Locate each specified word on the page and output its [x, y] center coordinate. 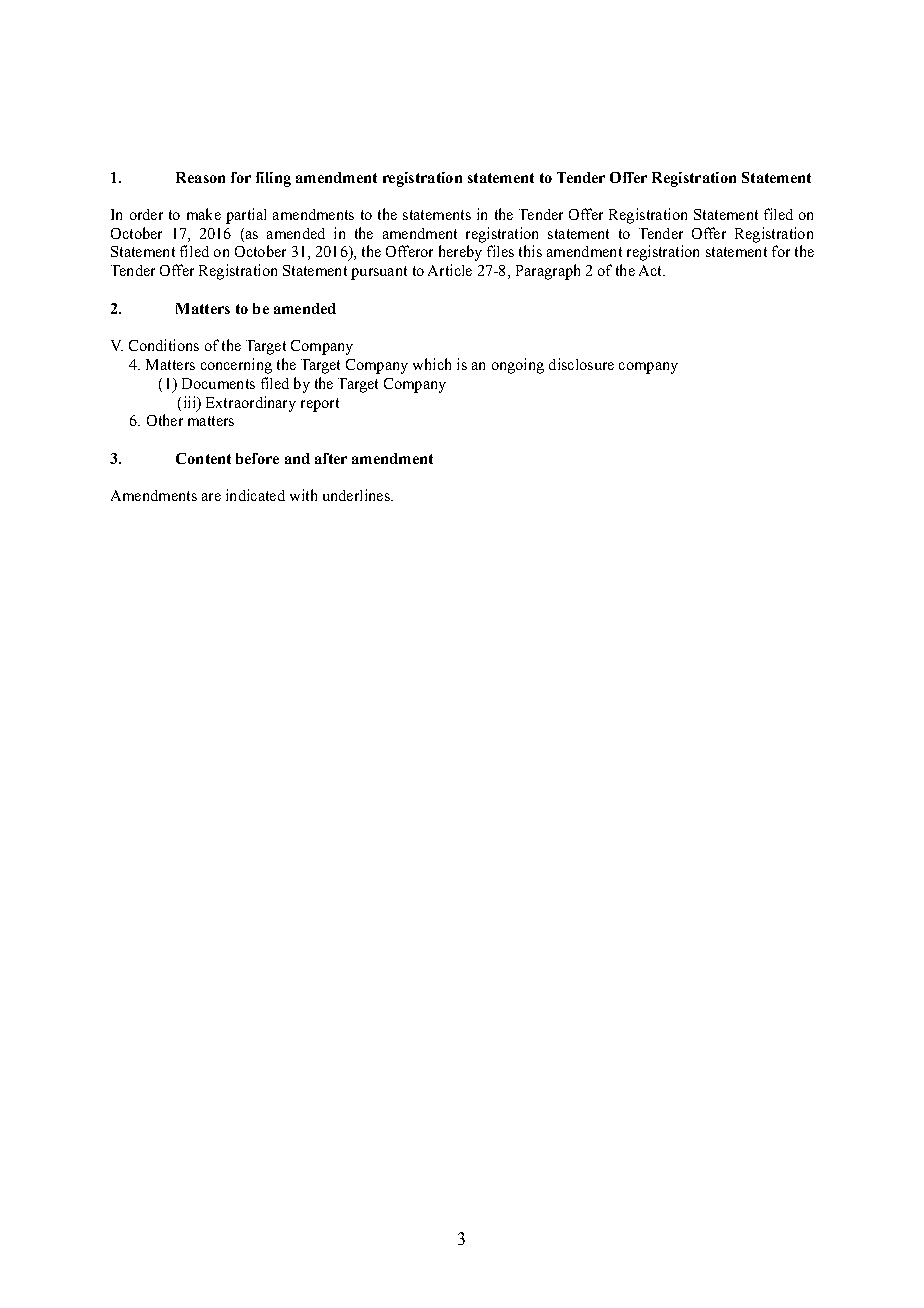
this [530, 251]
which [432, 364]
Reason [200, 177]
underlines [357, 495]
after [331, 458]
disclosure [581, 364]
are [211, 497]
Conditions [164, 345]
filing [273, 179]
